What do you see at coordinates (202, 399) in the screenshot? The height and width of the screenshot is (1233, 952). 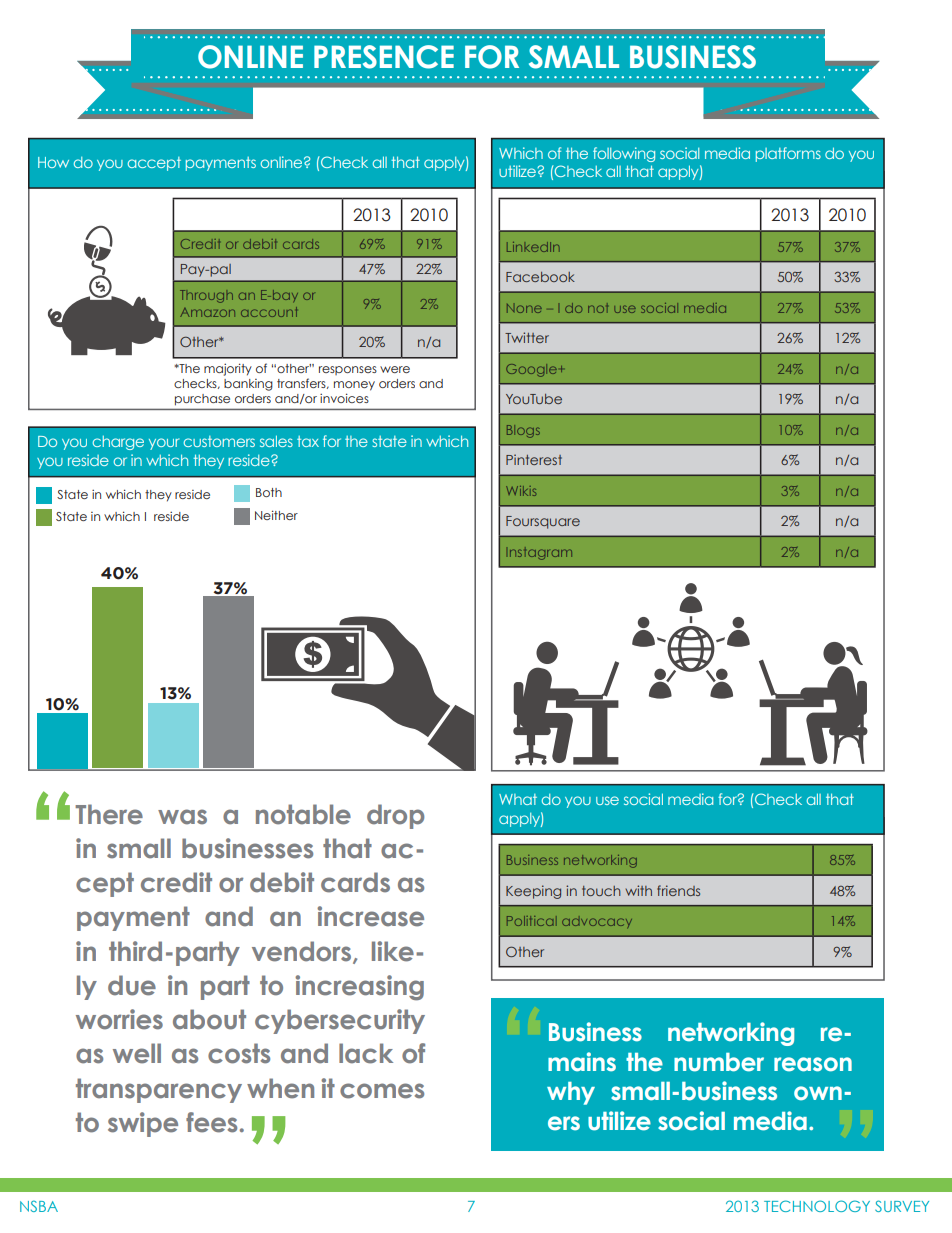 I see `purchase` at bounding box center [202, 399].
